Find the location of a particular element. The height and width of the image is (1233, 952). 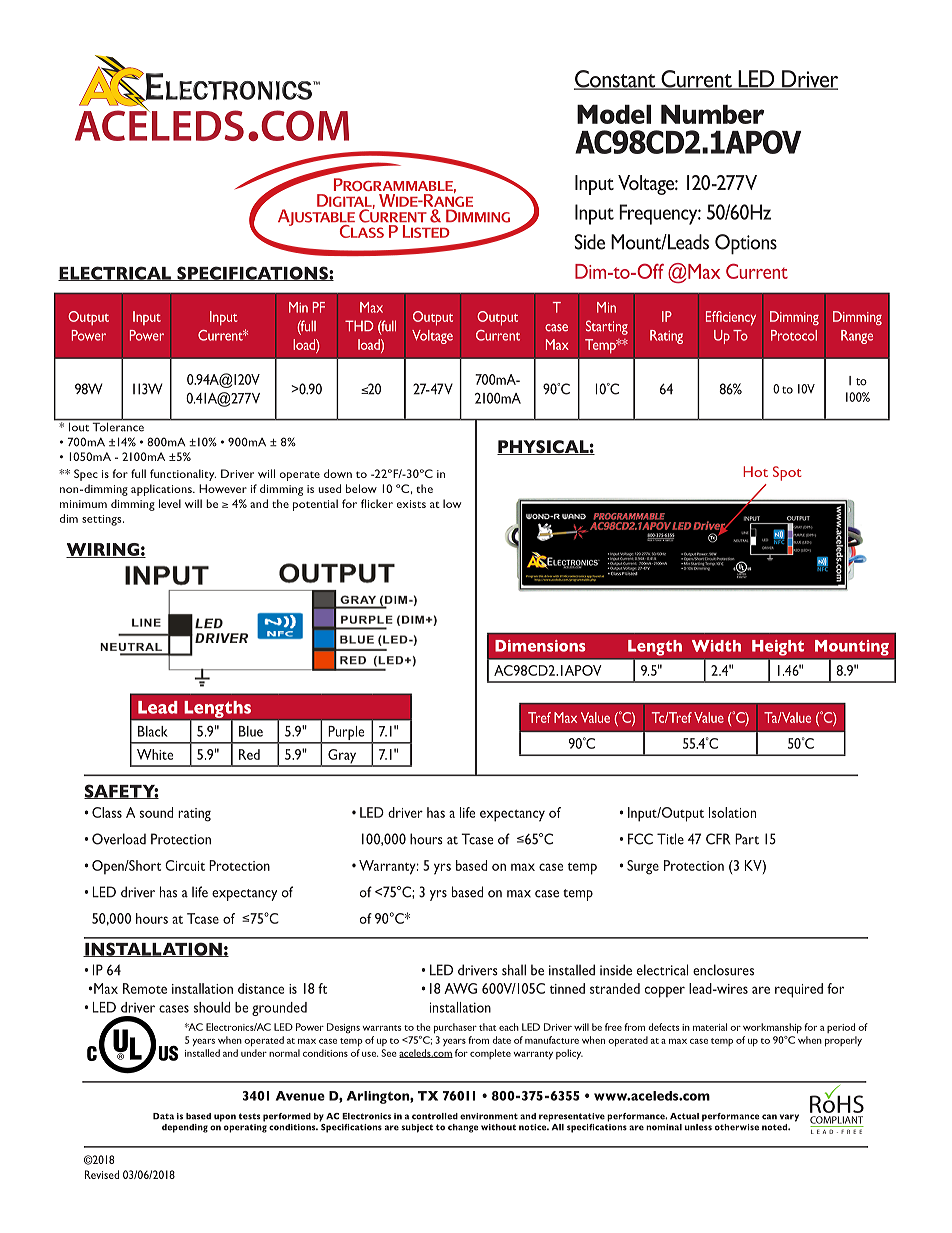

Starting is located at coordinates (607, 327).
